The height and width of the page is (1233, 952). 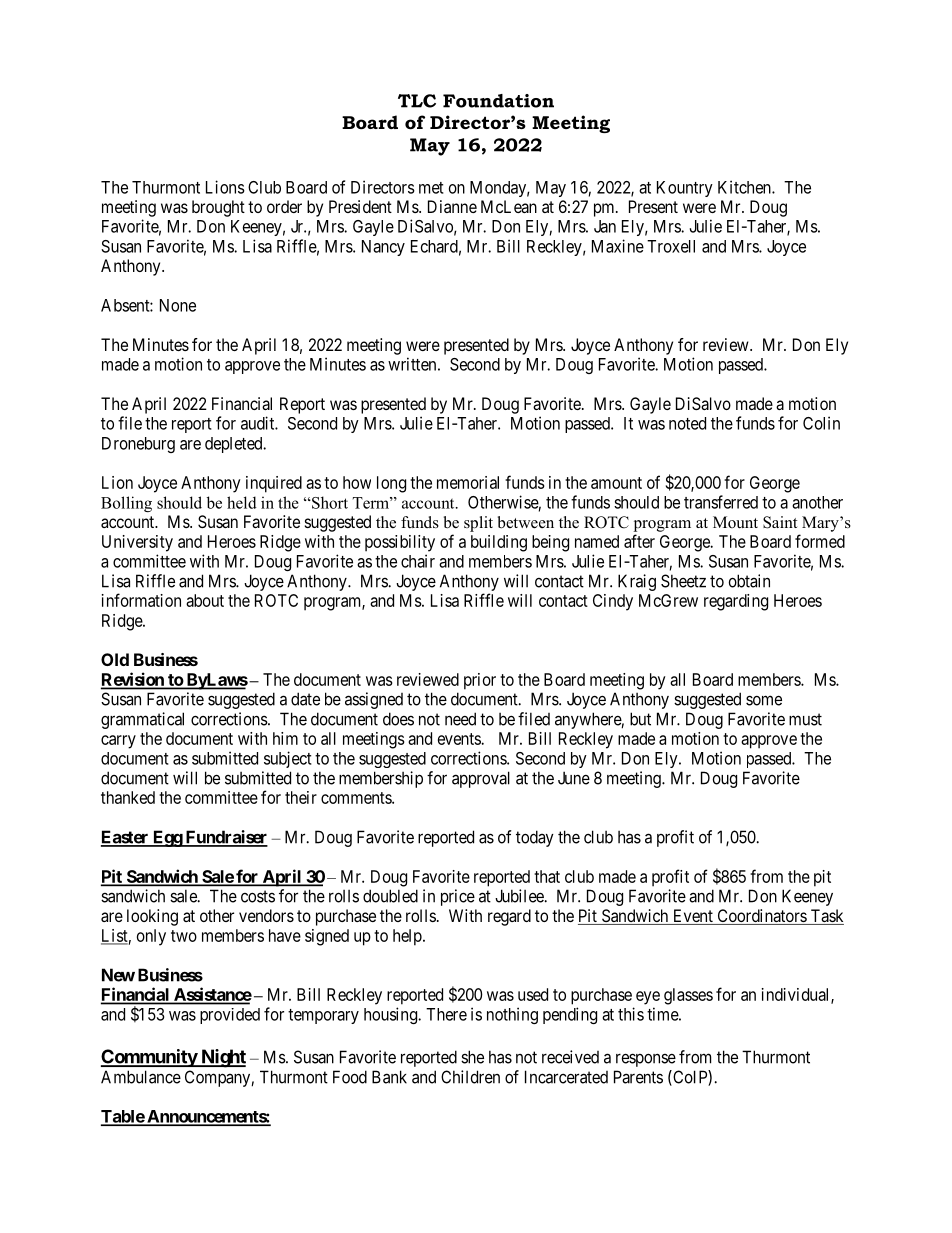 I want to click on Kitchen, so click(x=745, y=187).
